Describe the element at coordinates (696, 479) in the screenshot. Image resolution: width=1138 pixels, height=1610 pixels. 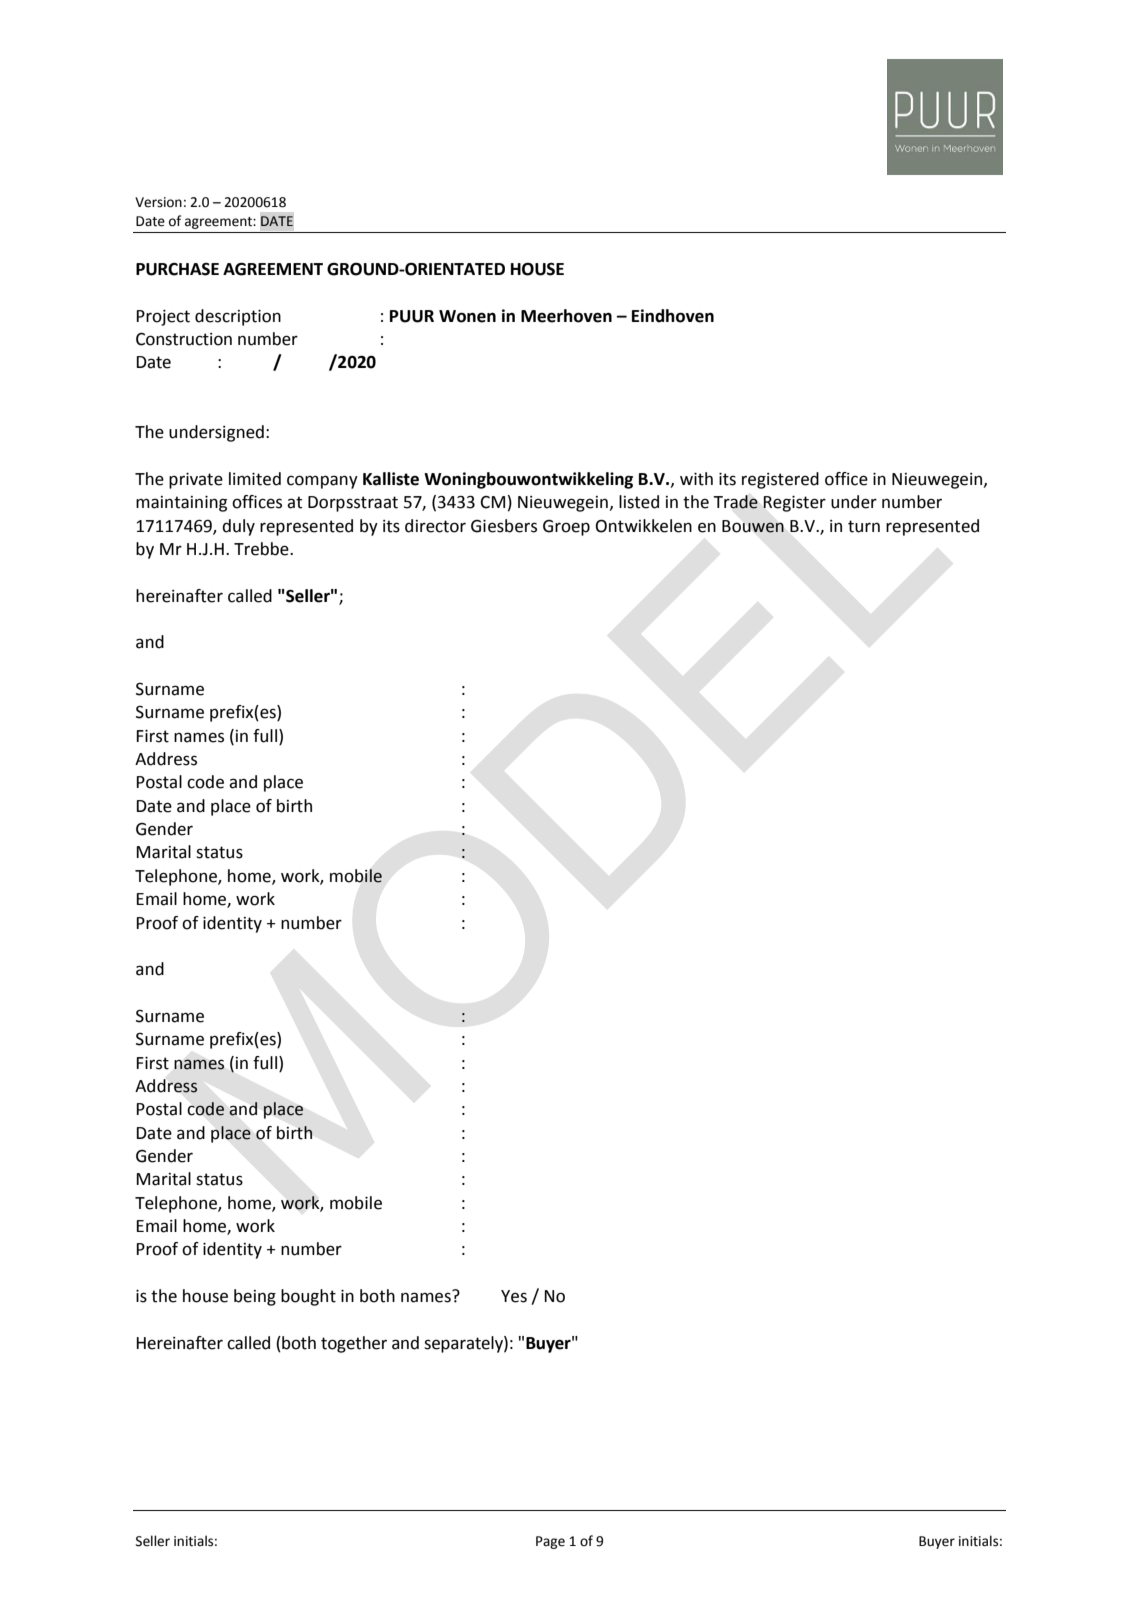
I see `with` at that location.
